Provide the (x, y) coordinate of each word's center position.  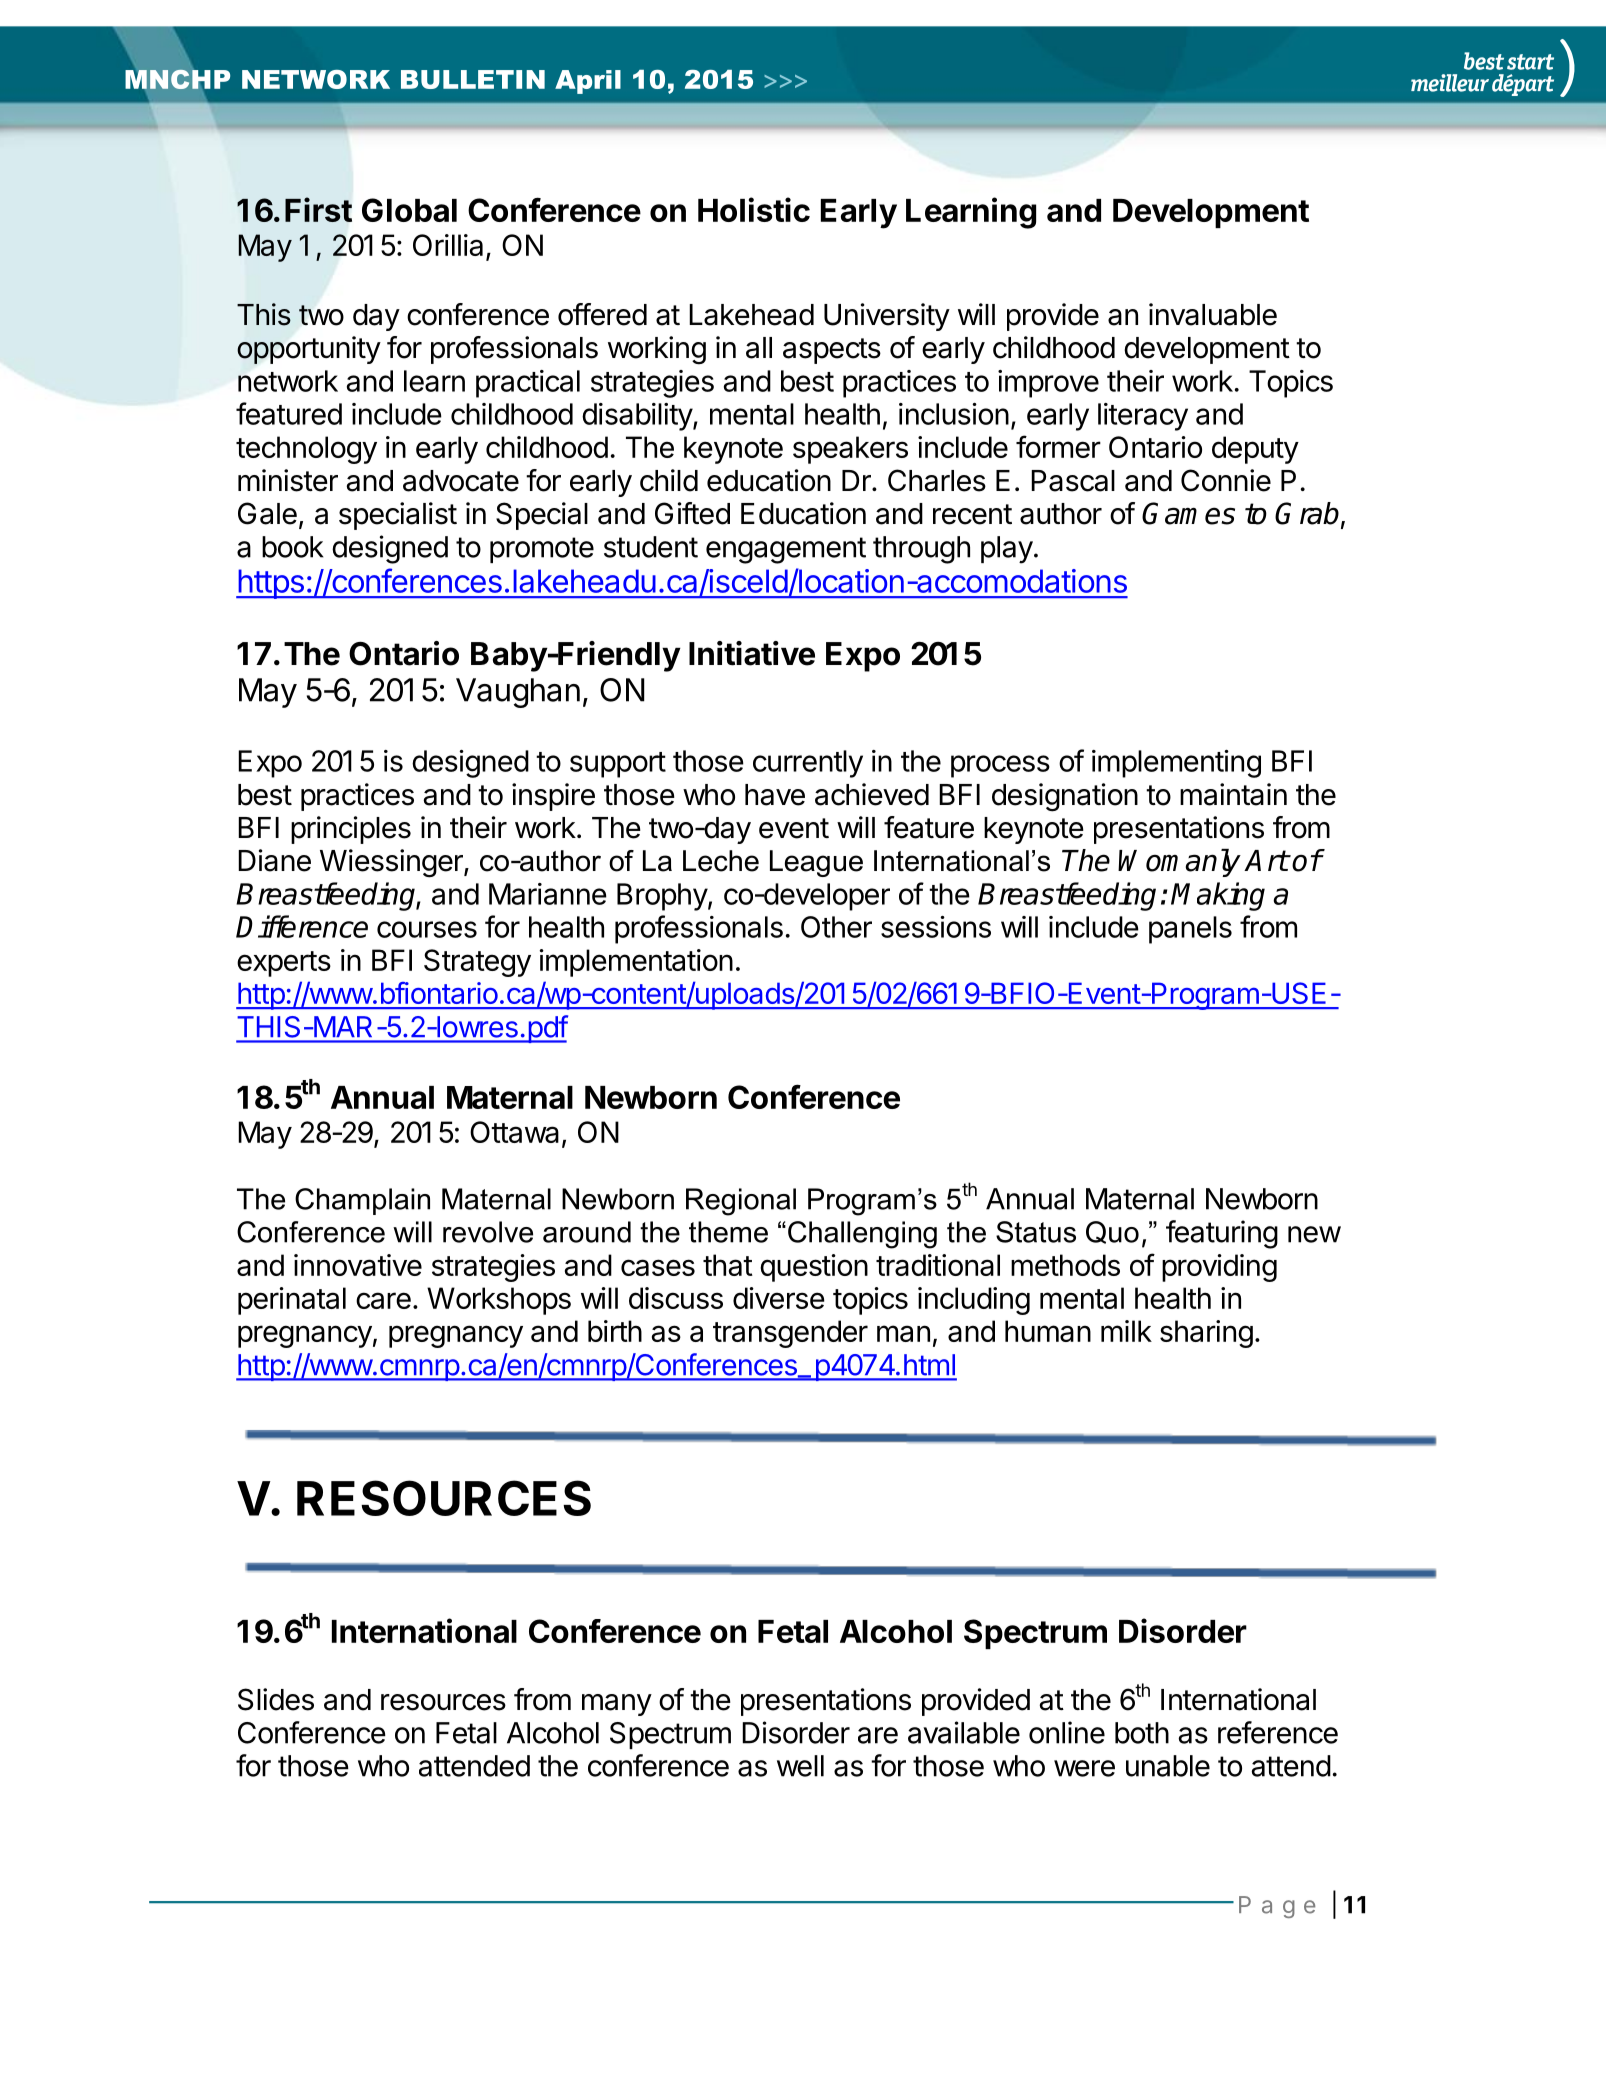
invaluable (1213, 314)
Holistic (754, 209)
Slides (276, 1699)
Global (409, 210)
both (1142, 1733)
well (800, 1766)
